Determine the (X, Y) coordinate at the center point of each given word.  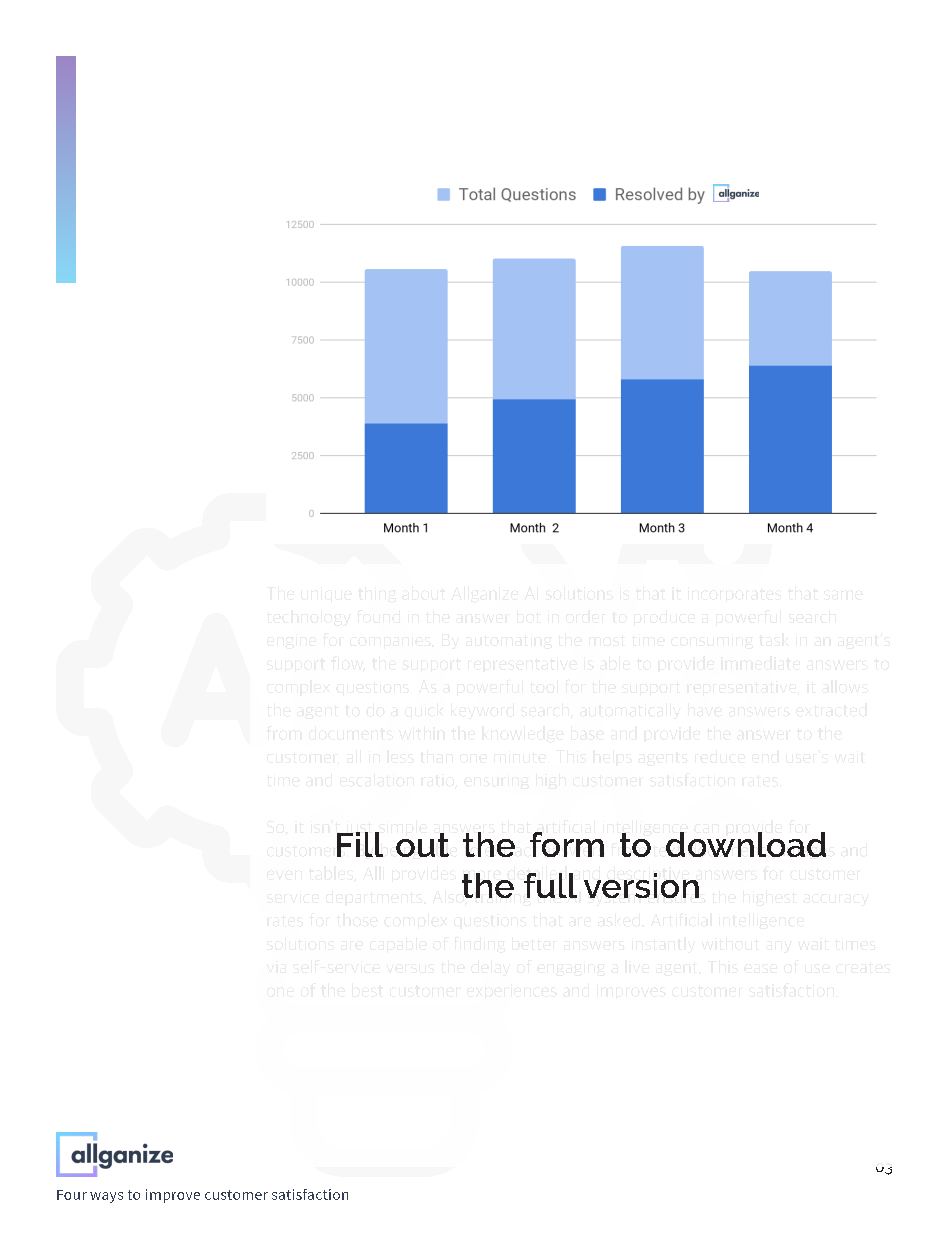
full (550, 885)
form (567, 844)
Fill (360, 844)
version (641, 885)
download (746, 844)
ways (106, 1197)
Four (72, 1195)
